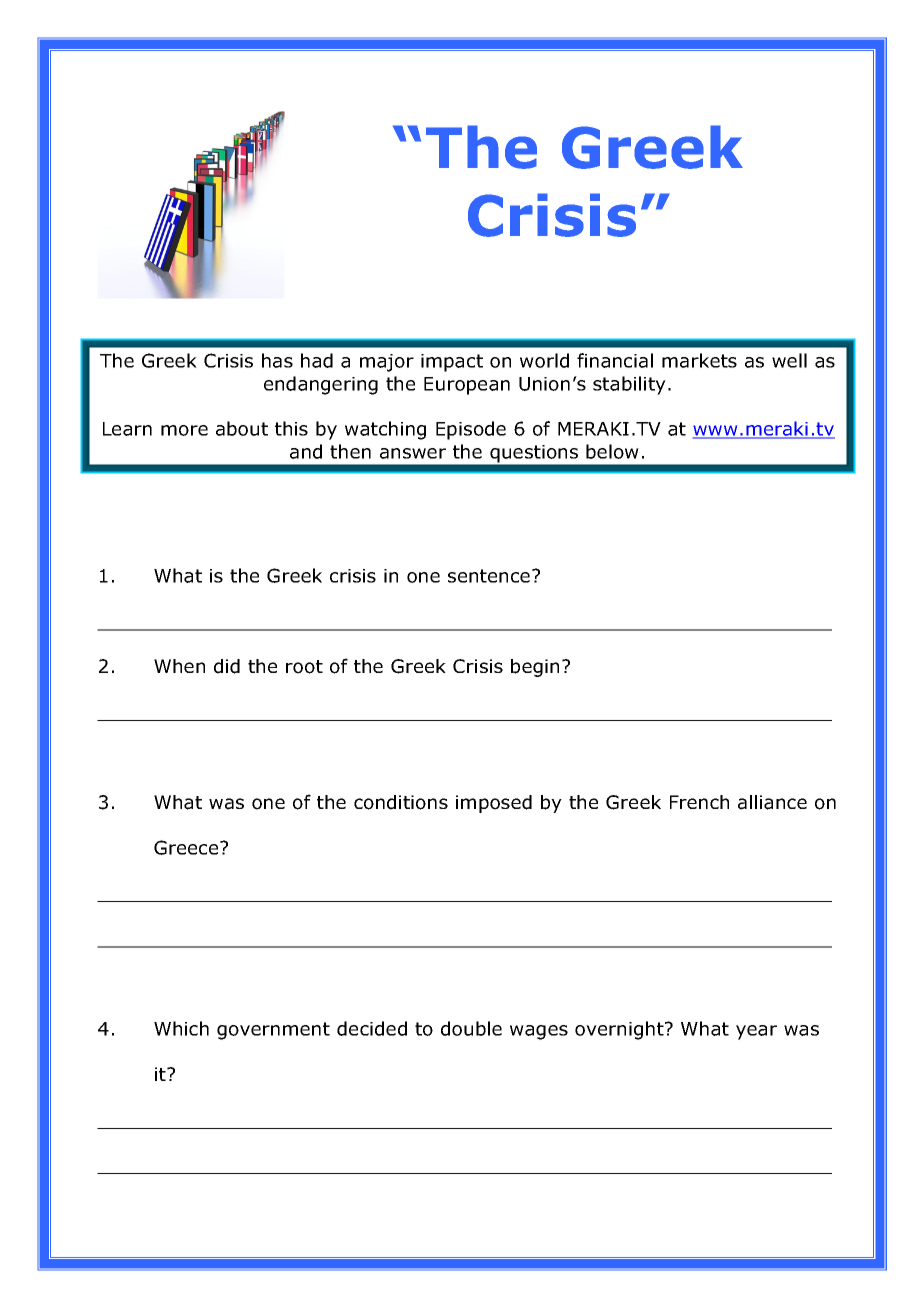 This screenshot has width=924, height=1308. What do you see at coordinates (467, 386) in the screenshot?
I see `European` at bounding box center [467, 386].
